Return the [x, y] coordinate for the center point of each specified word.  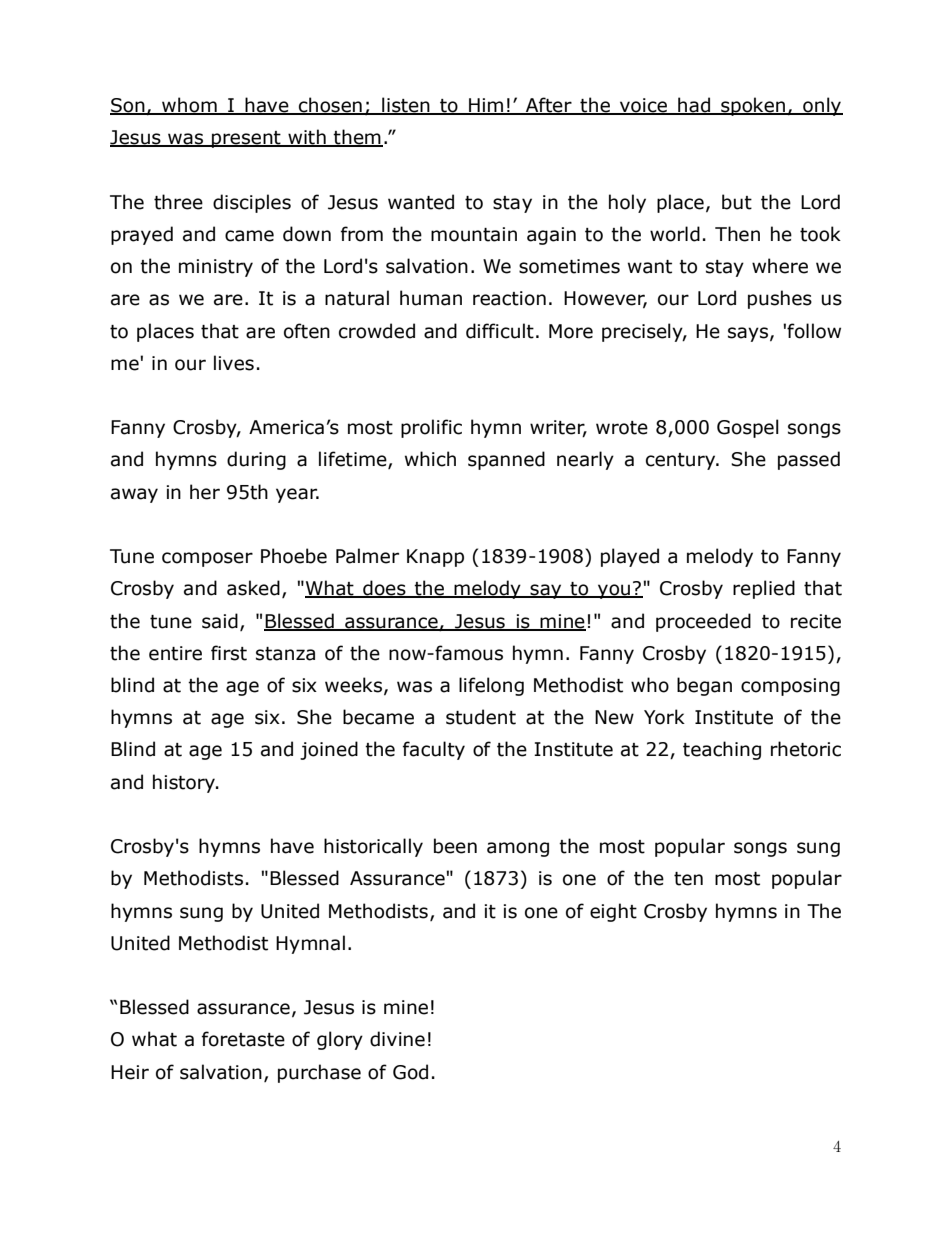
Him [486, 106]
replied [764, 589]
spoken [753, 106]
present [246, 139]
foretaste [243, 1039]
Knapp [435, 558]
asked [253, 588]
